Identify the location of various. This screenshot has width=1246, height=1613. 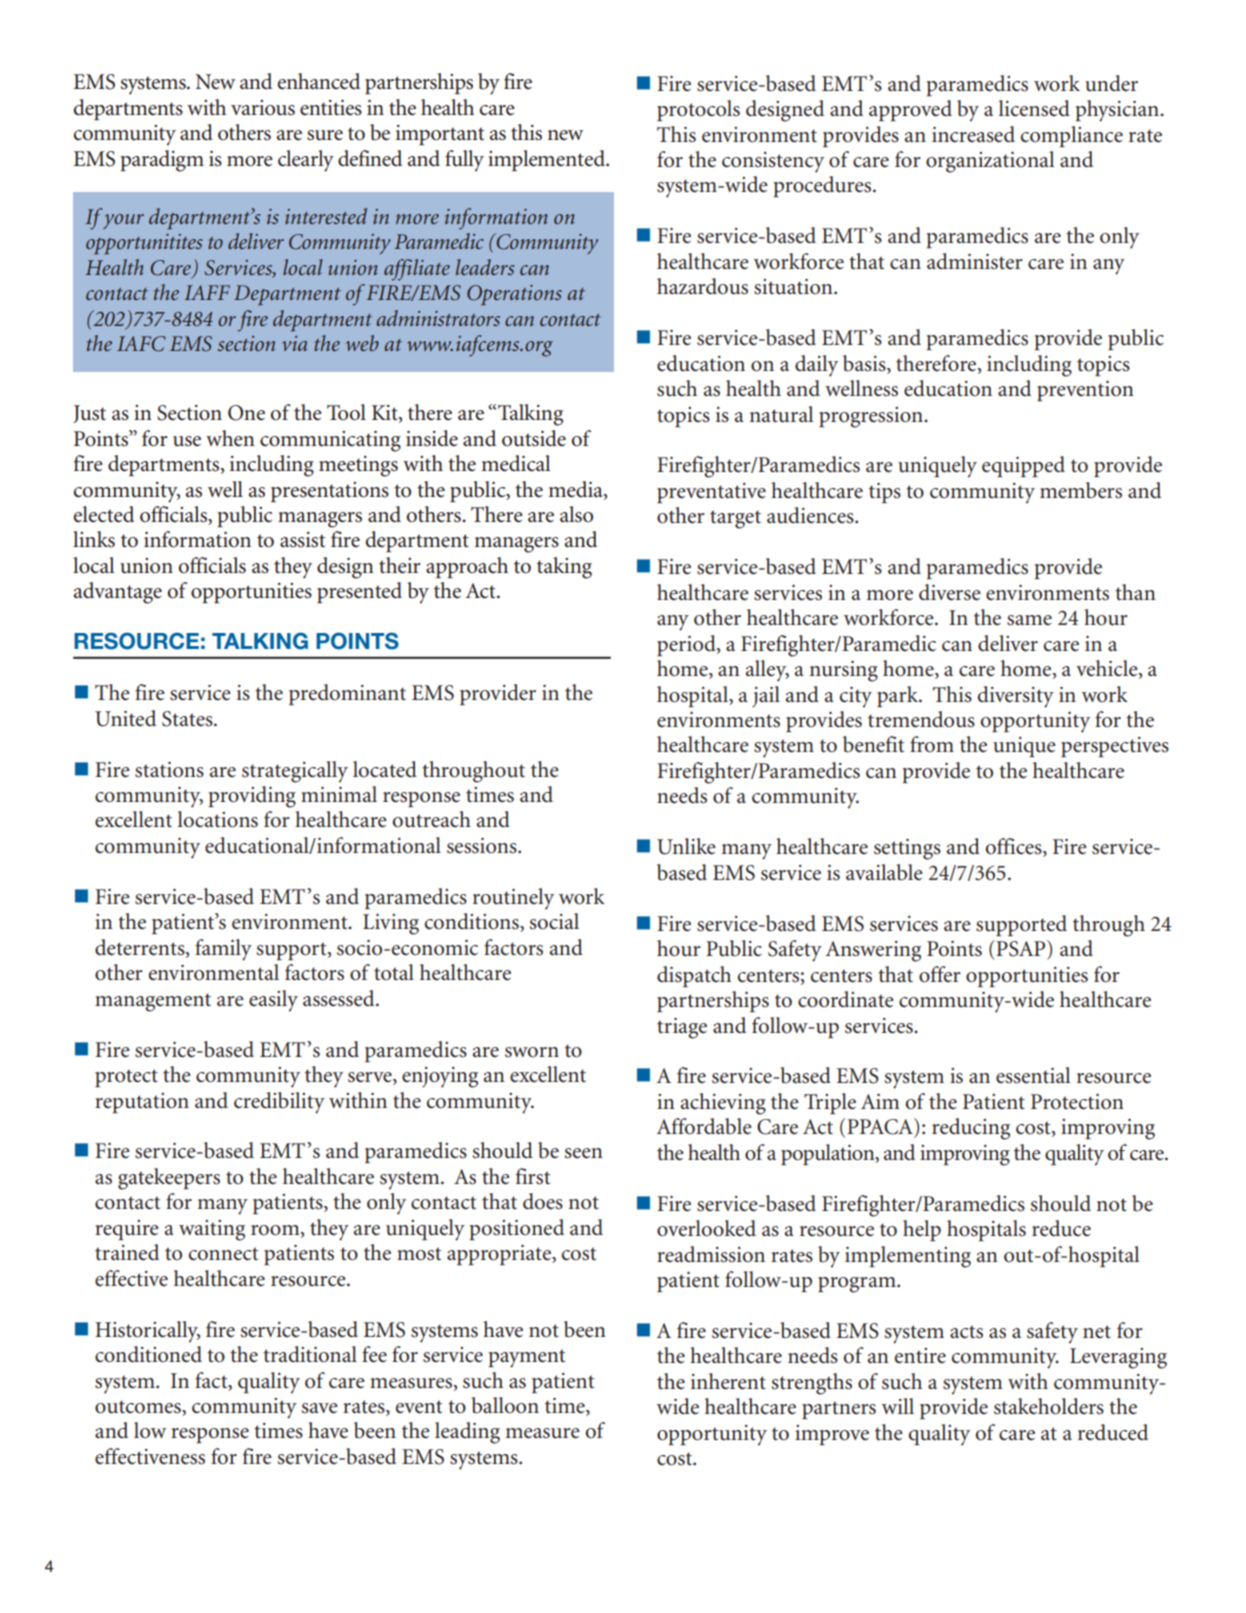
(263, 108).
